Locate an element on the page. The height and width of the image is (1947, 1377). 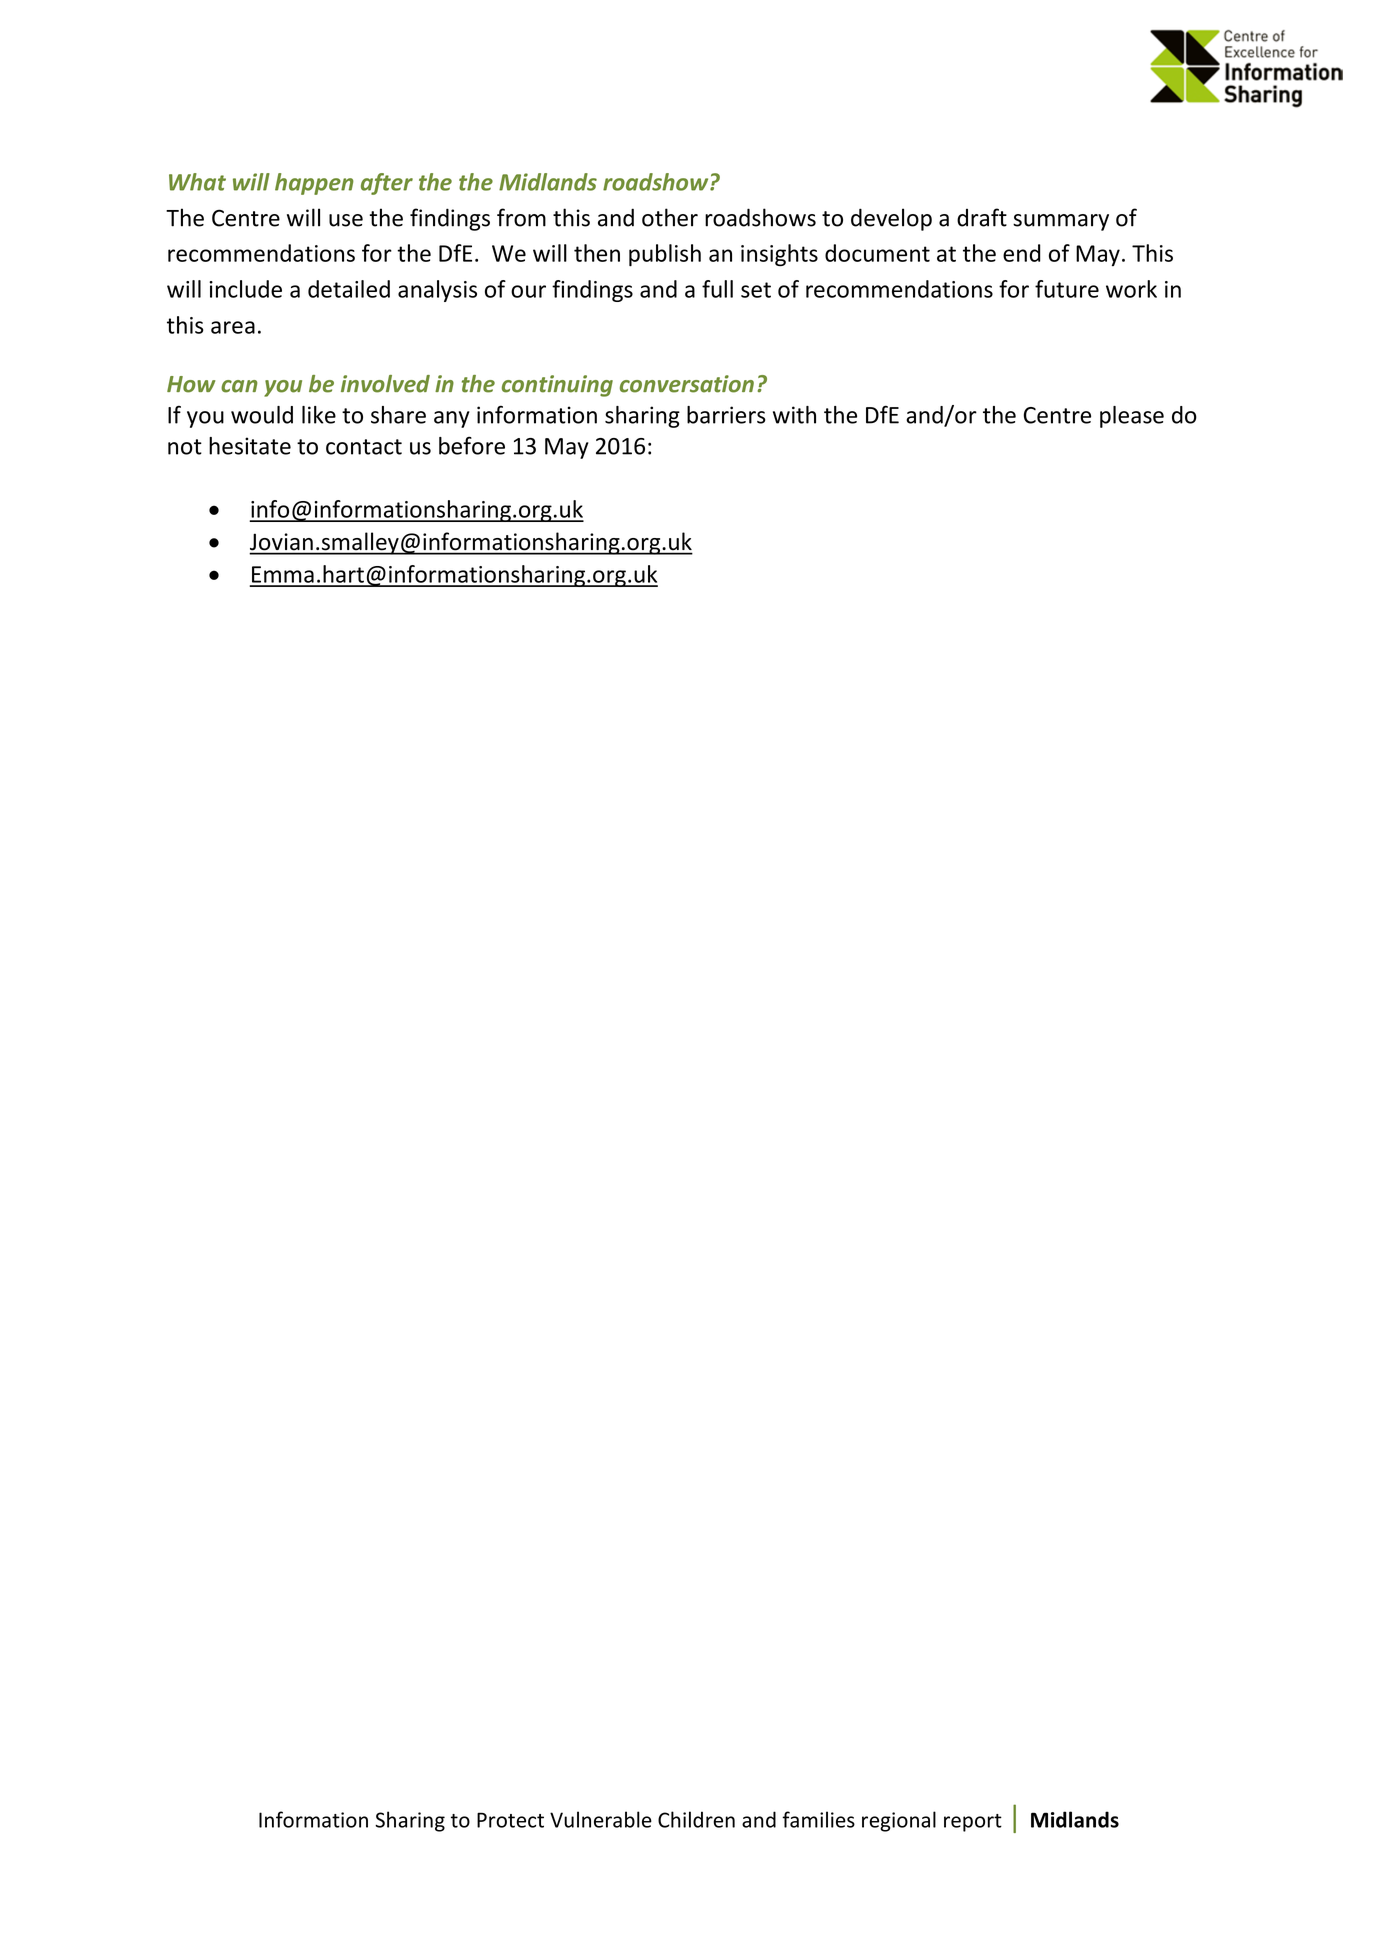
families is located at coordinates (818, 1819).
